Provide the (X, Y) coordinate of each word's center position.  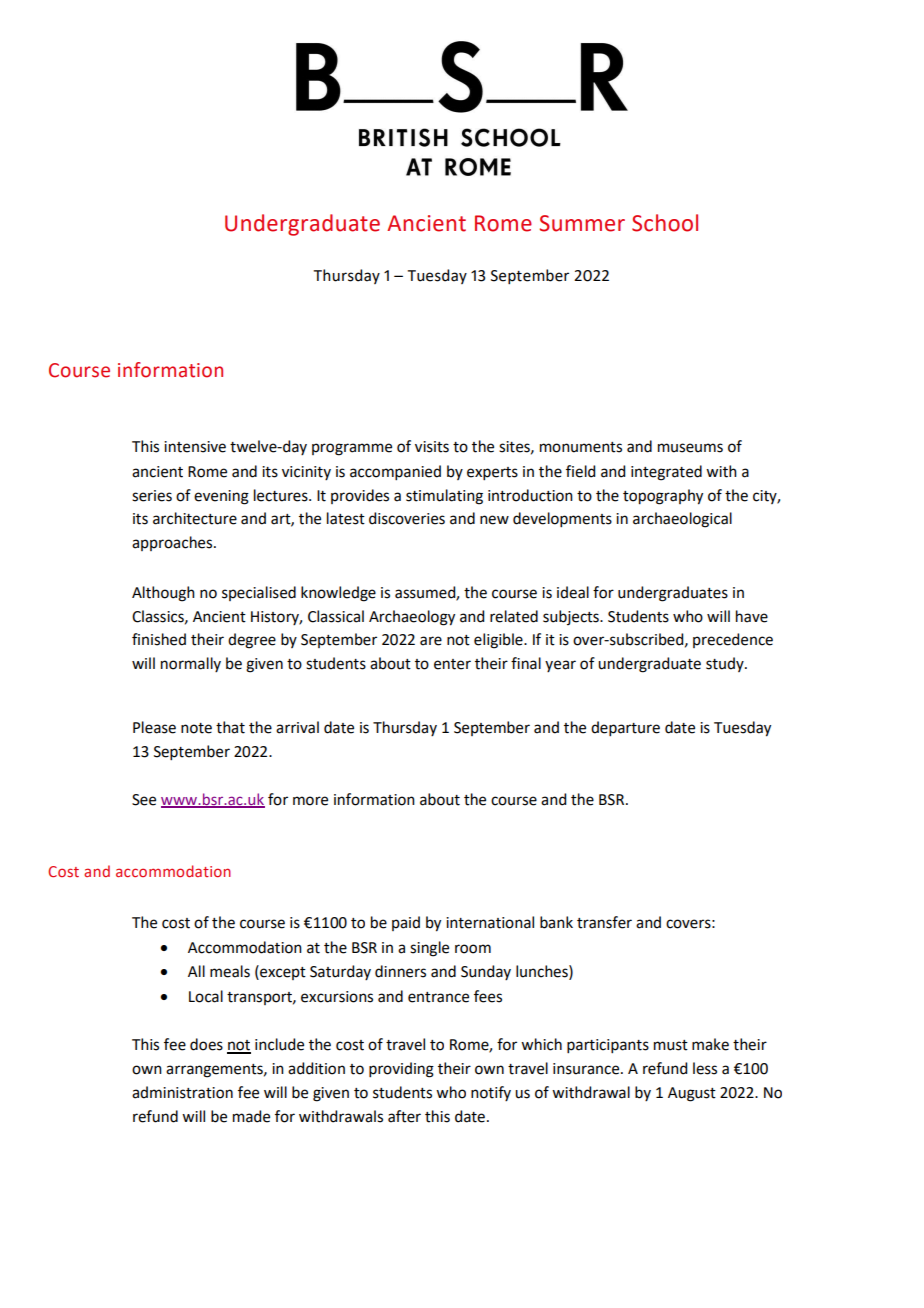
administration (182, 1092)
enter (452, 664)
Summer (582, 223)
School (665, 223)
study (726, 664)
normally (191, 664)
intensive (195, 447)
